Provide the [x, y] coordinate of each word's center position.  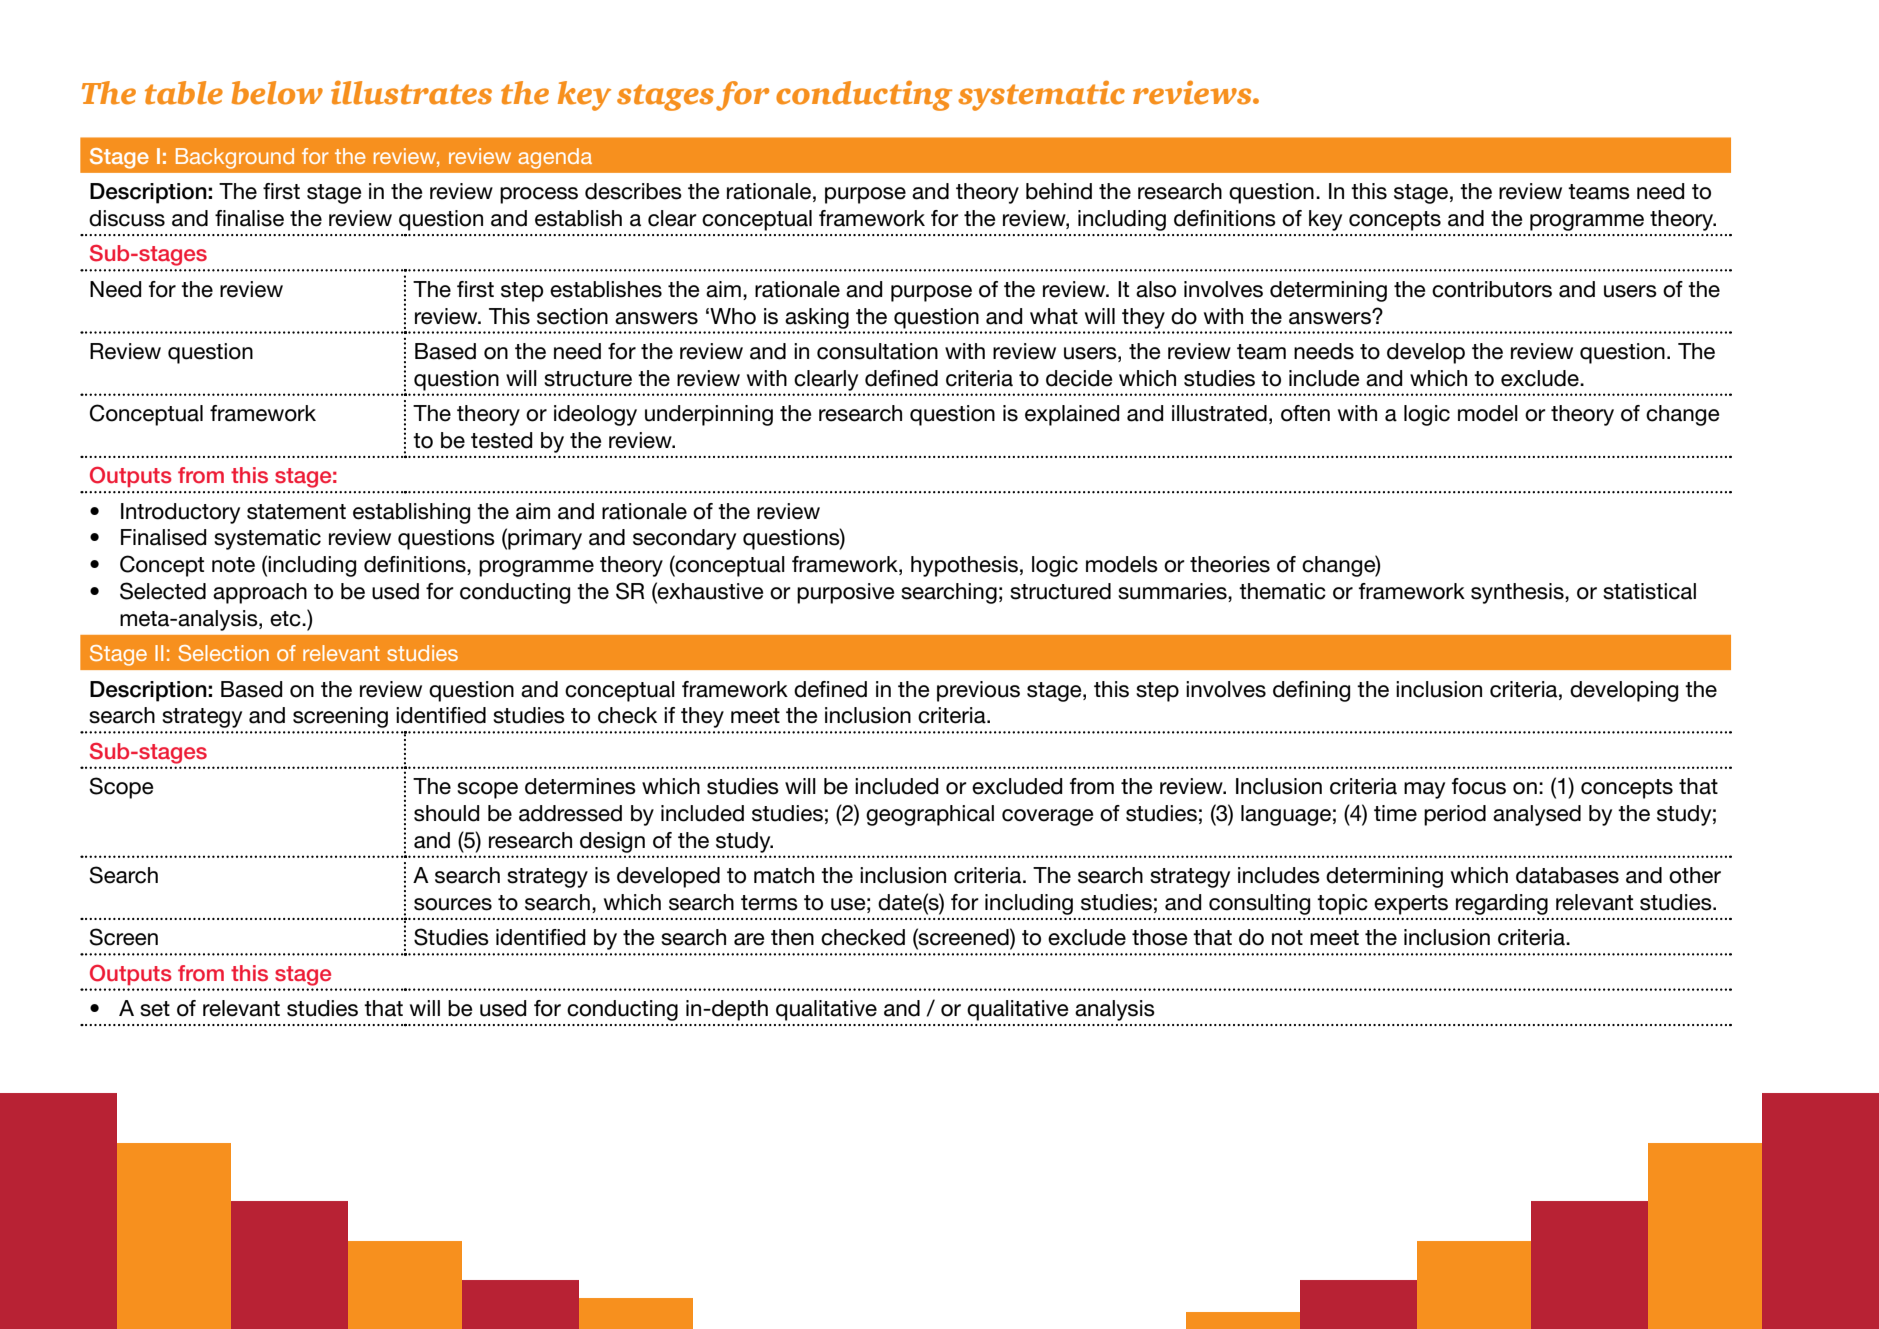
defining [1311, 691]
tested [501, 440]
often [1305, 413]
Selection [223, 653]
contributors [1492, 289]
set [155, 1009]
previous [978, 691]
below [277, 93]
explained [1072, 415]
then [792, 937]
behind [1059, 191]
